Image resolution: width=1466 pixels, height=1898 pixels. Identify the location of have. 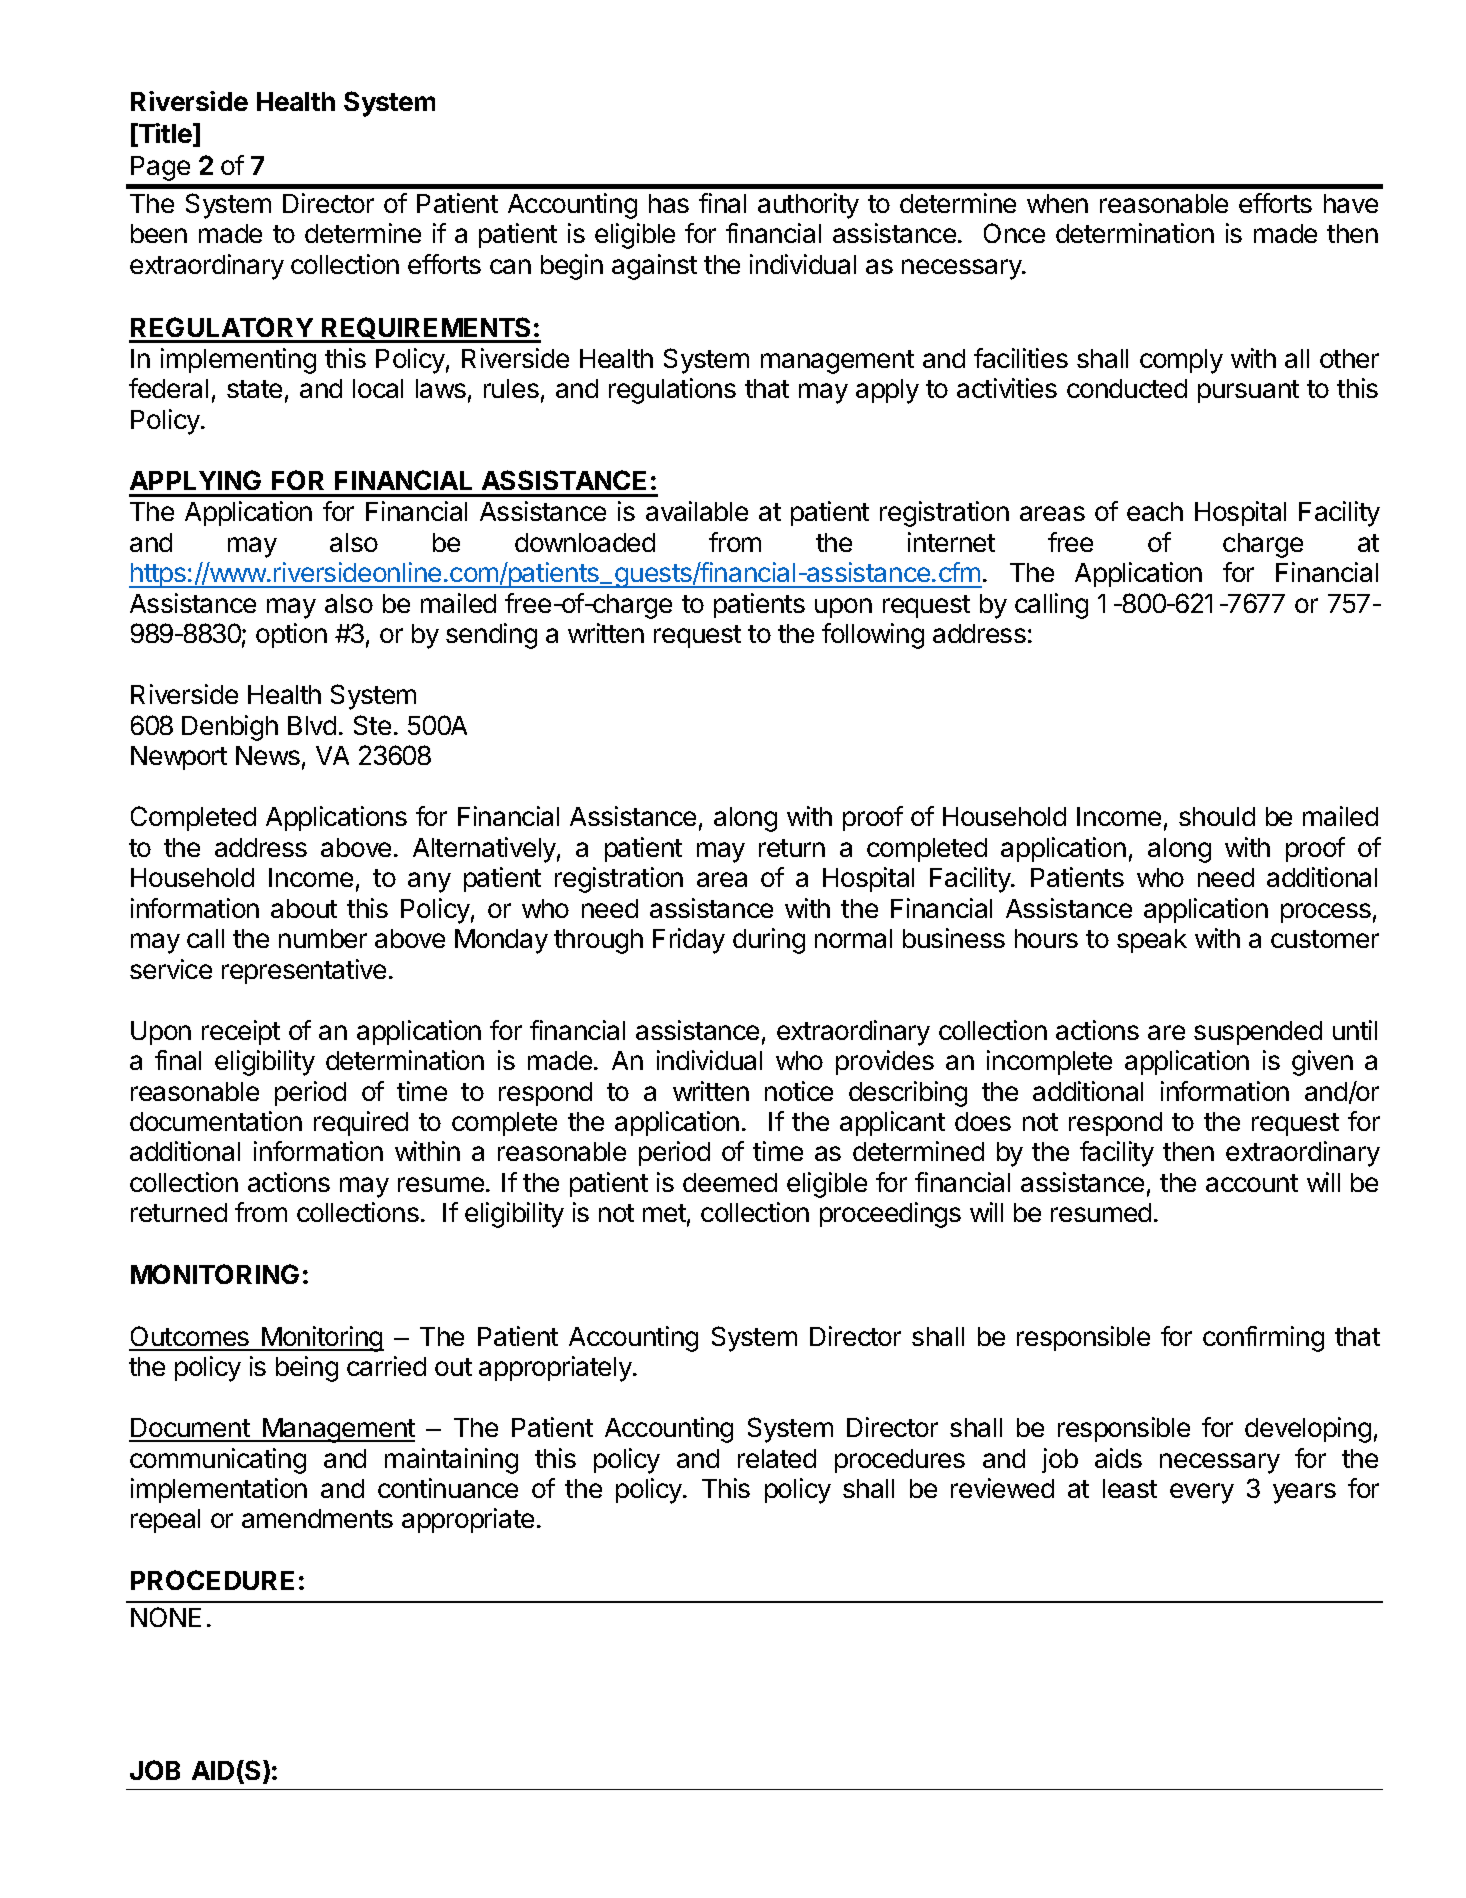
(1351, 203).
